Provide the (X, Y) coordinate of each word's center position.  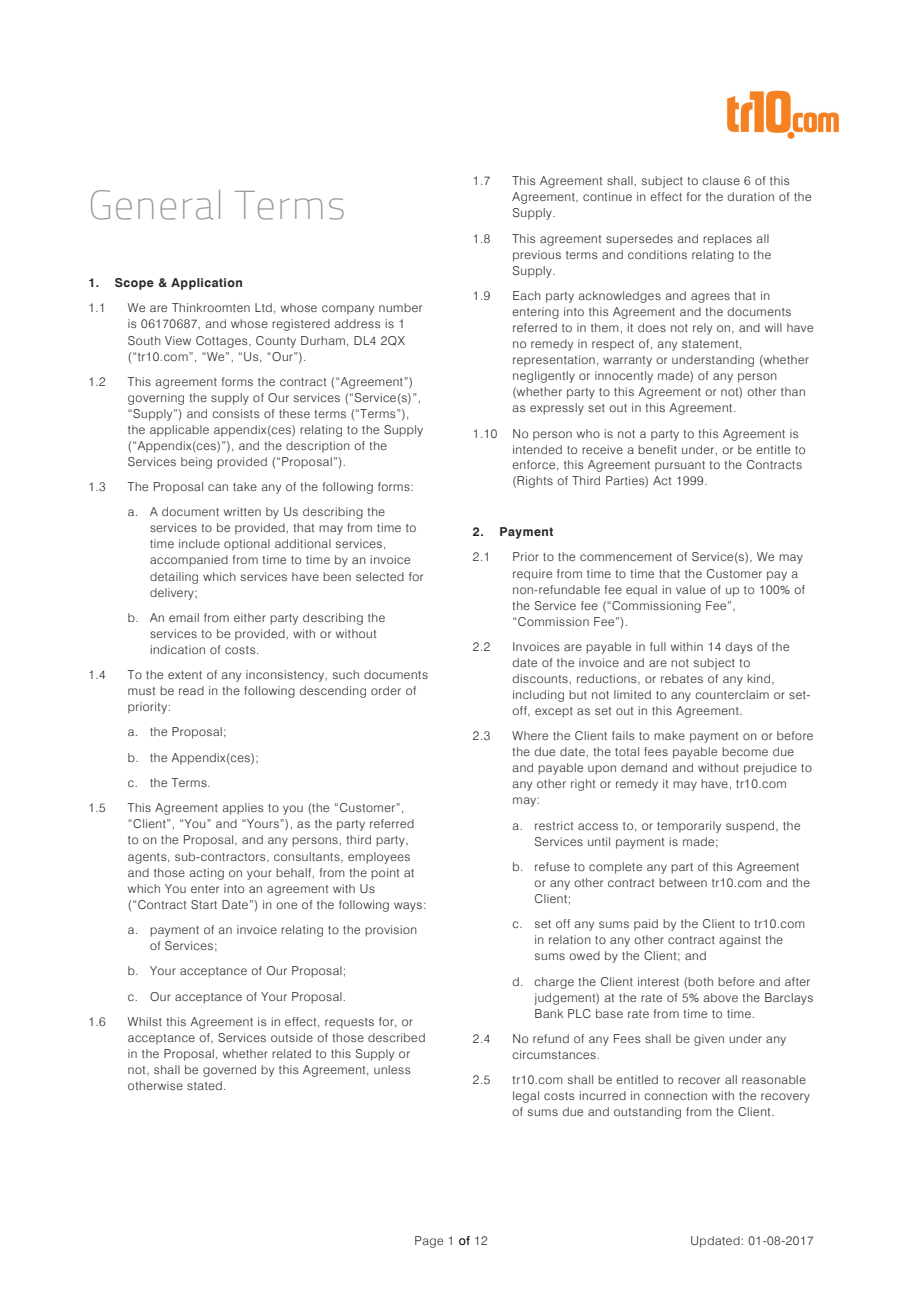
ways (408, 907)
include (199, 543)
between (683, 882)
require (532, 575)
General (155, 205)
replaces (727, 240)
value (691, 589)
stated (204, 1085)
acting (206, 874)
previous (537, 256)
